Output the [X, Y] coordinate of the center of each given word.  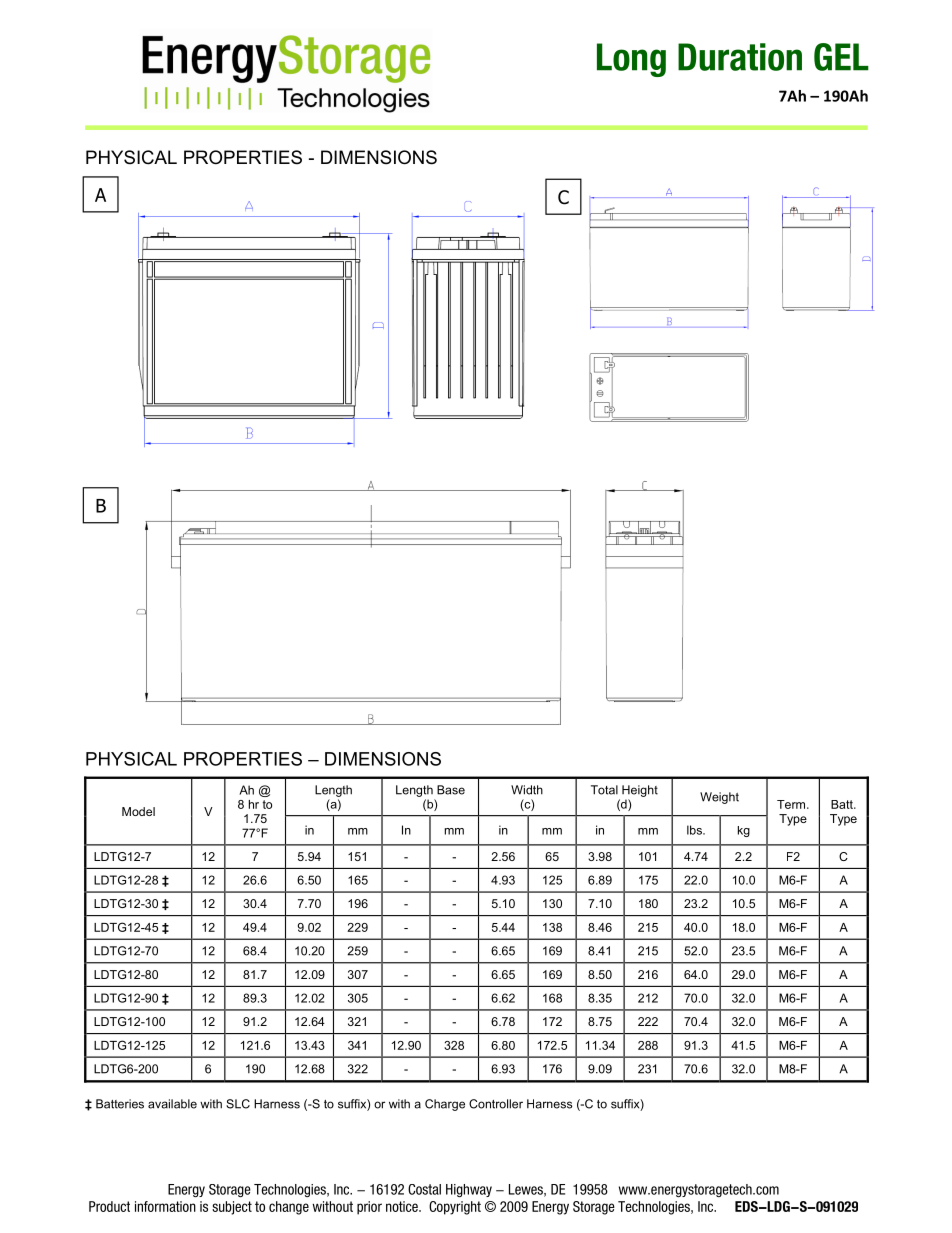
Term [792, 804]
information [165, 1206]
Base [451, 790]
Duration [740, 57]
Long [631, 60]
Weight [719, 798]
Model [138, 811]
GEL [841, 57]
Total [604, 790]
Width [527, 790]
